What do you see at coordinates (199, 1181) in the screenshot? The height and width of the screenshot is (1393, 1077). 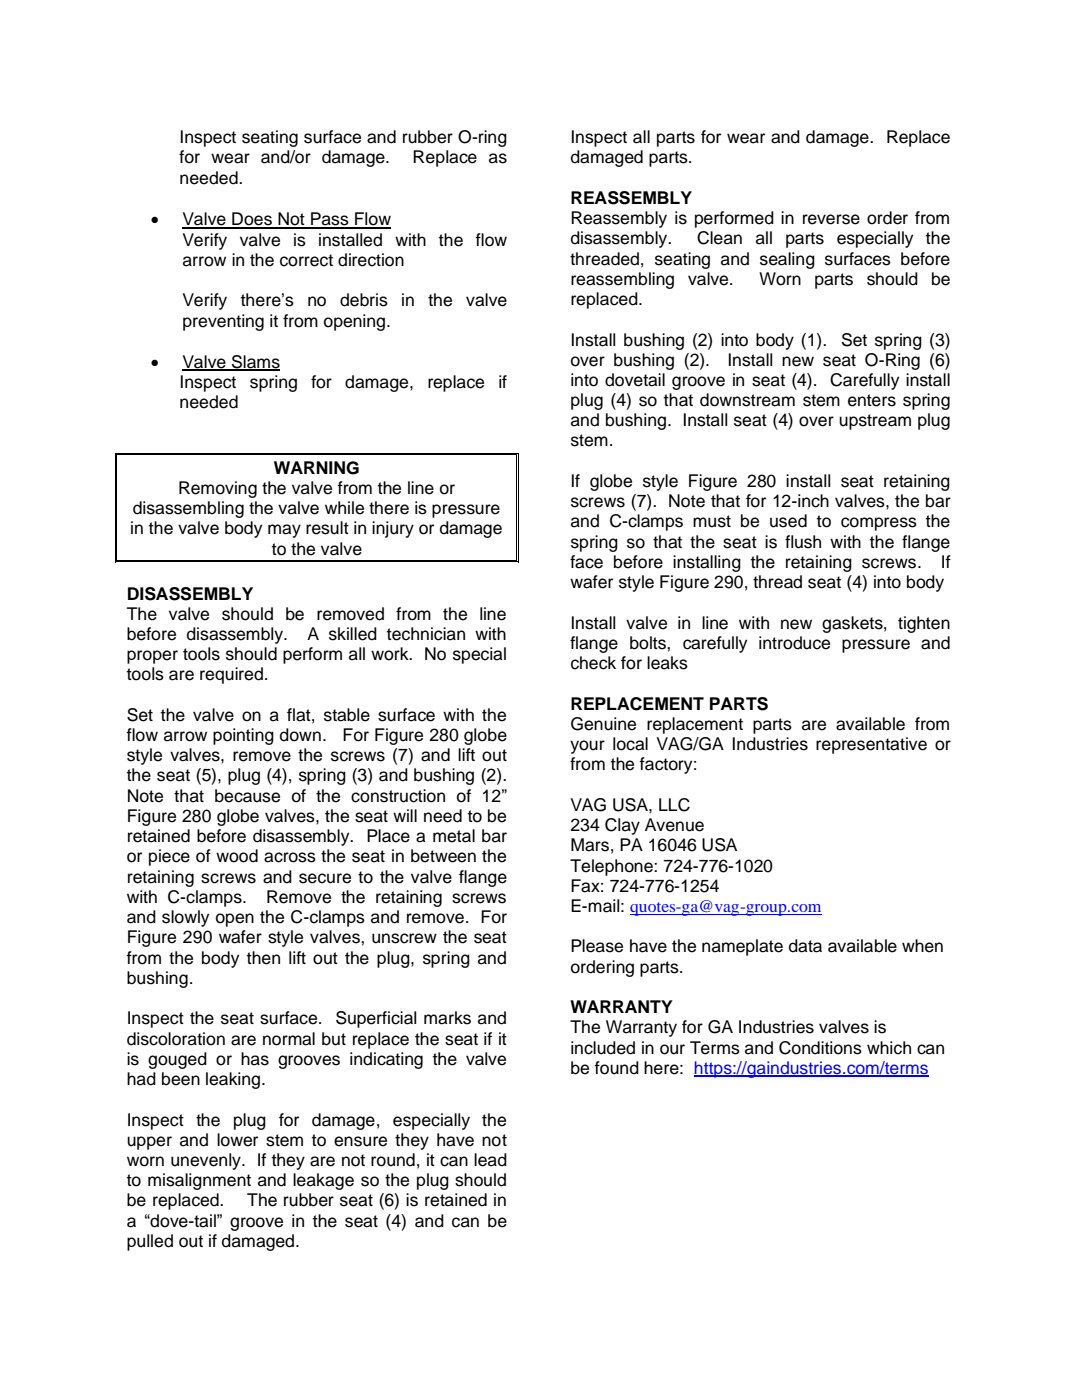 I see `misalignment` at bounding box center [199, 1181].
